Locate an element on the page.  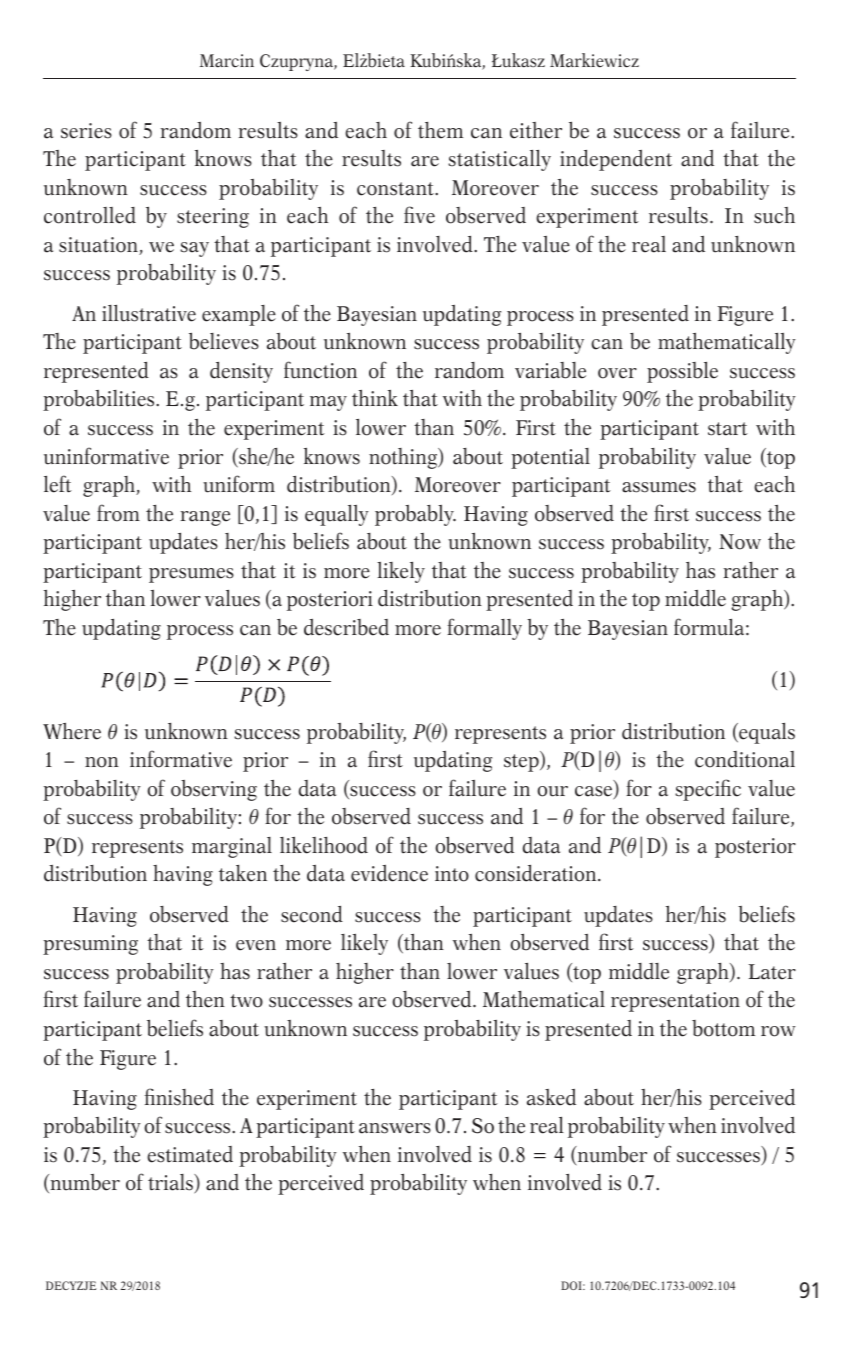
independent is located at coordinates (616, 160).
